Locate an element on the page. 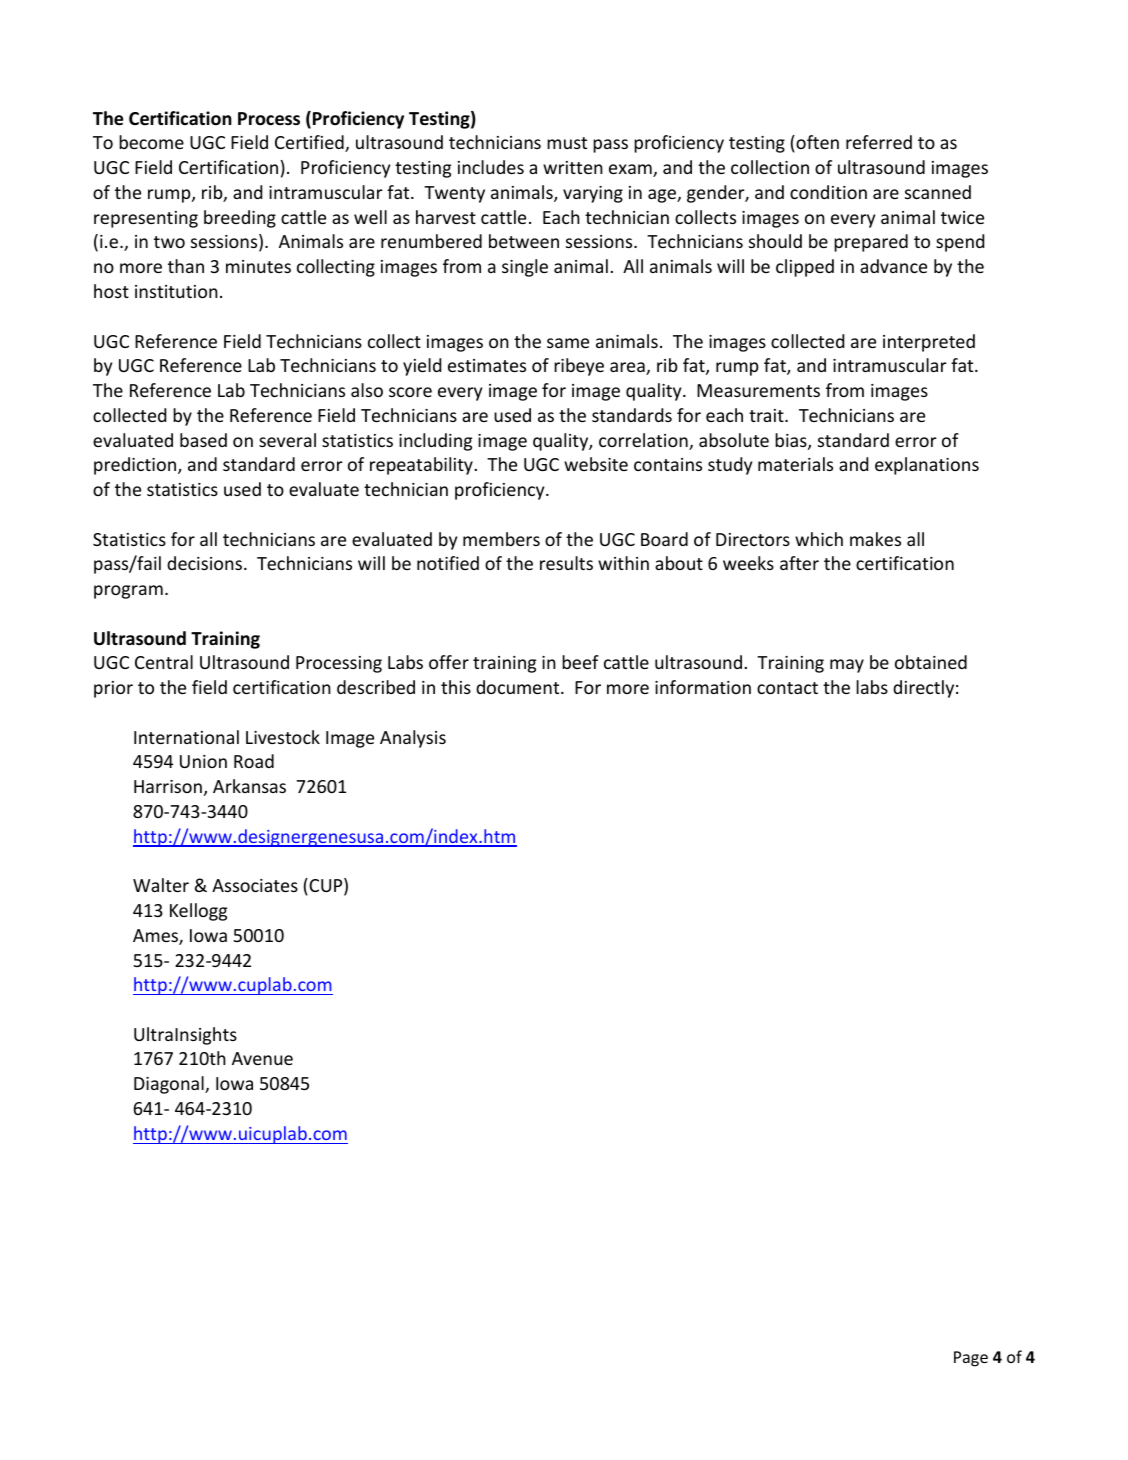 The image size is (1128, 1460). condition is located at coordinates (828, 192).
